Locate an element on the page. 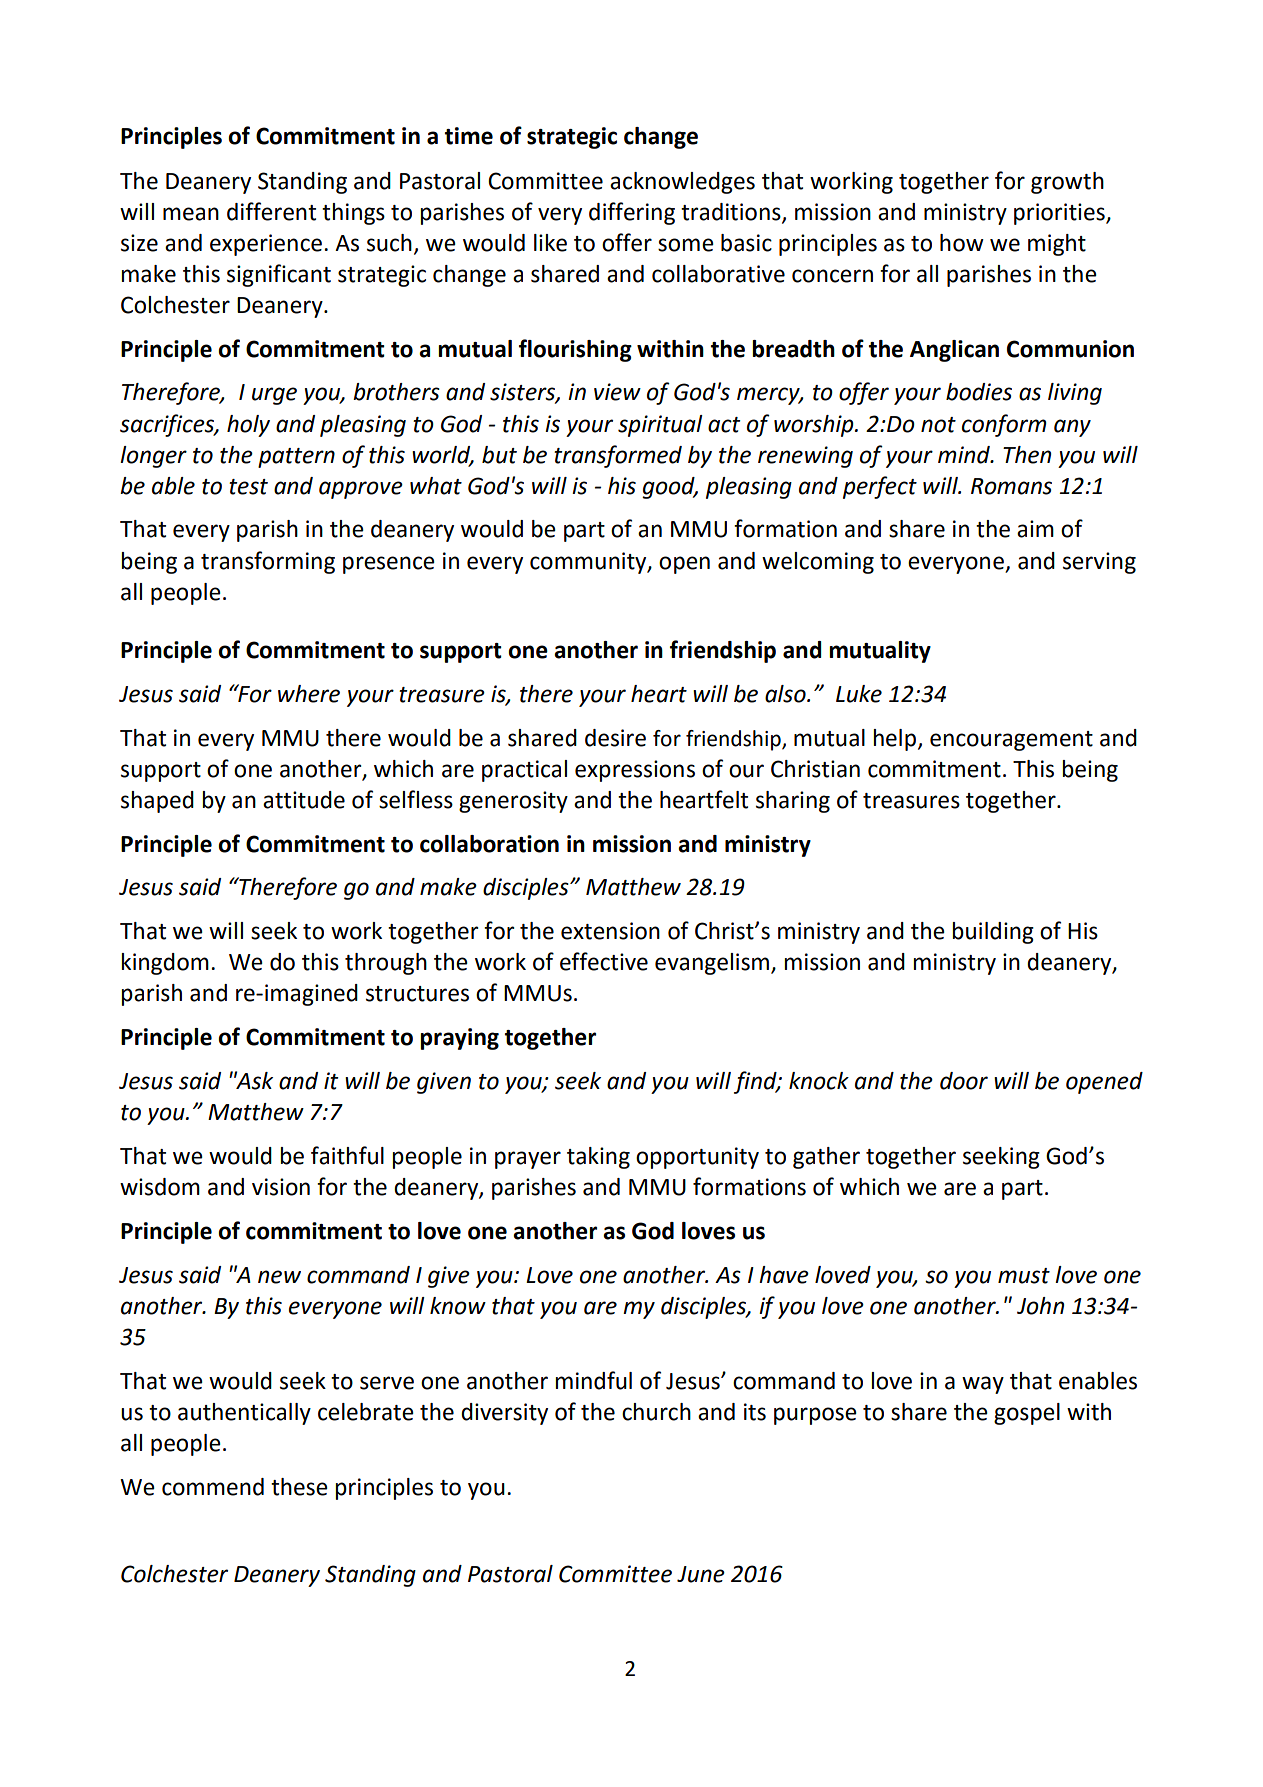 The width and height of the document is (1263, 1787). growth is located at coordinates (1067, 183).
